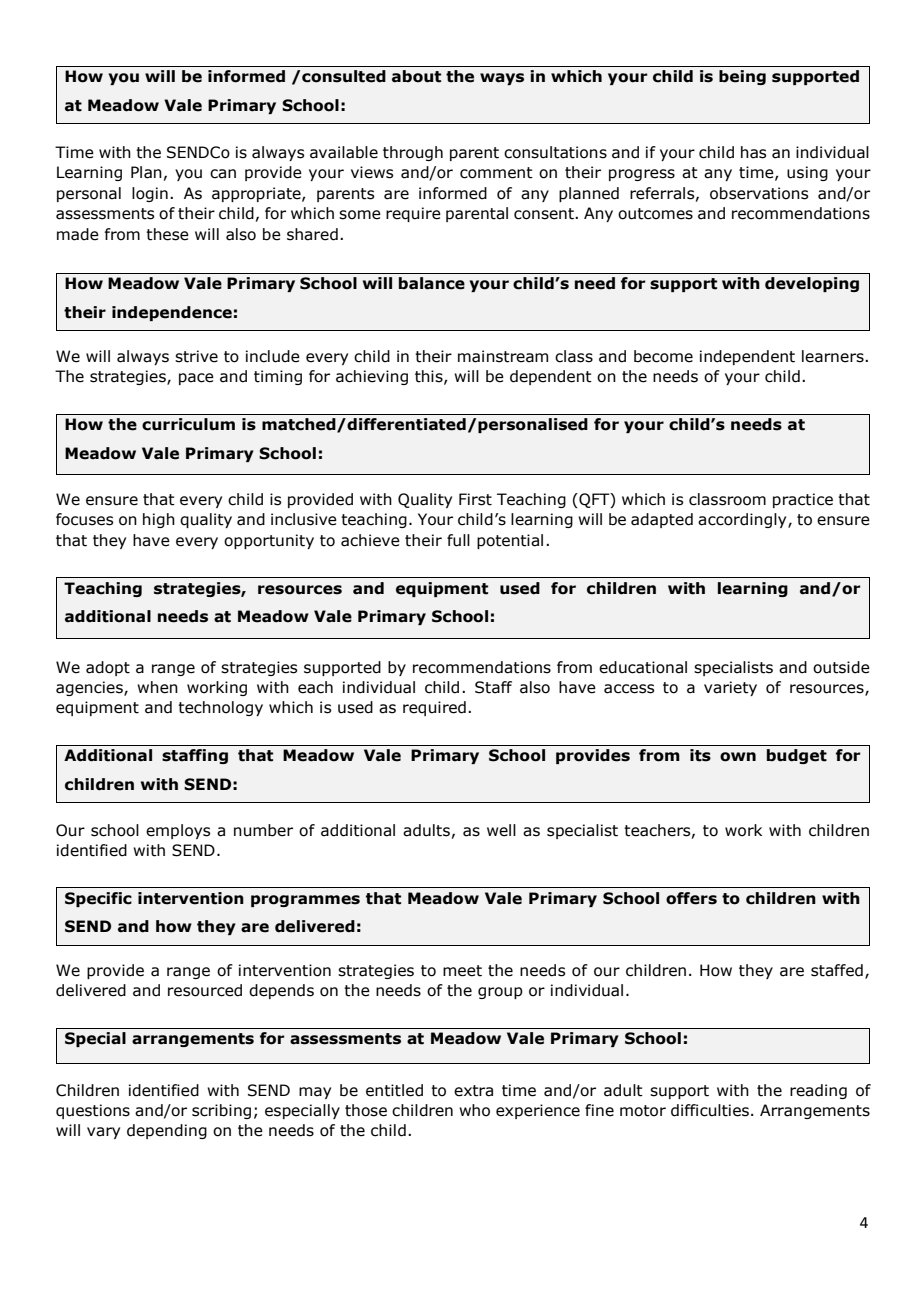 This screenshot has width=924, height=1308. Describe the element at coordinates (710, 1110) in the screenshot. I see `difficulties` at that location.
